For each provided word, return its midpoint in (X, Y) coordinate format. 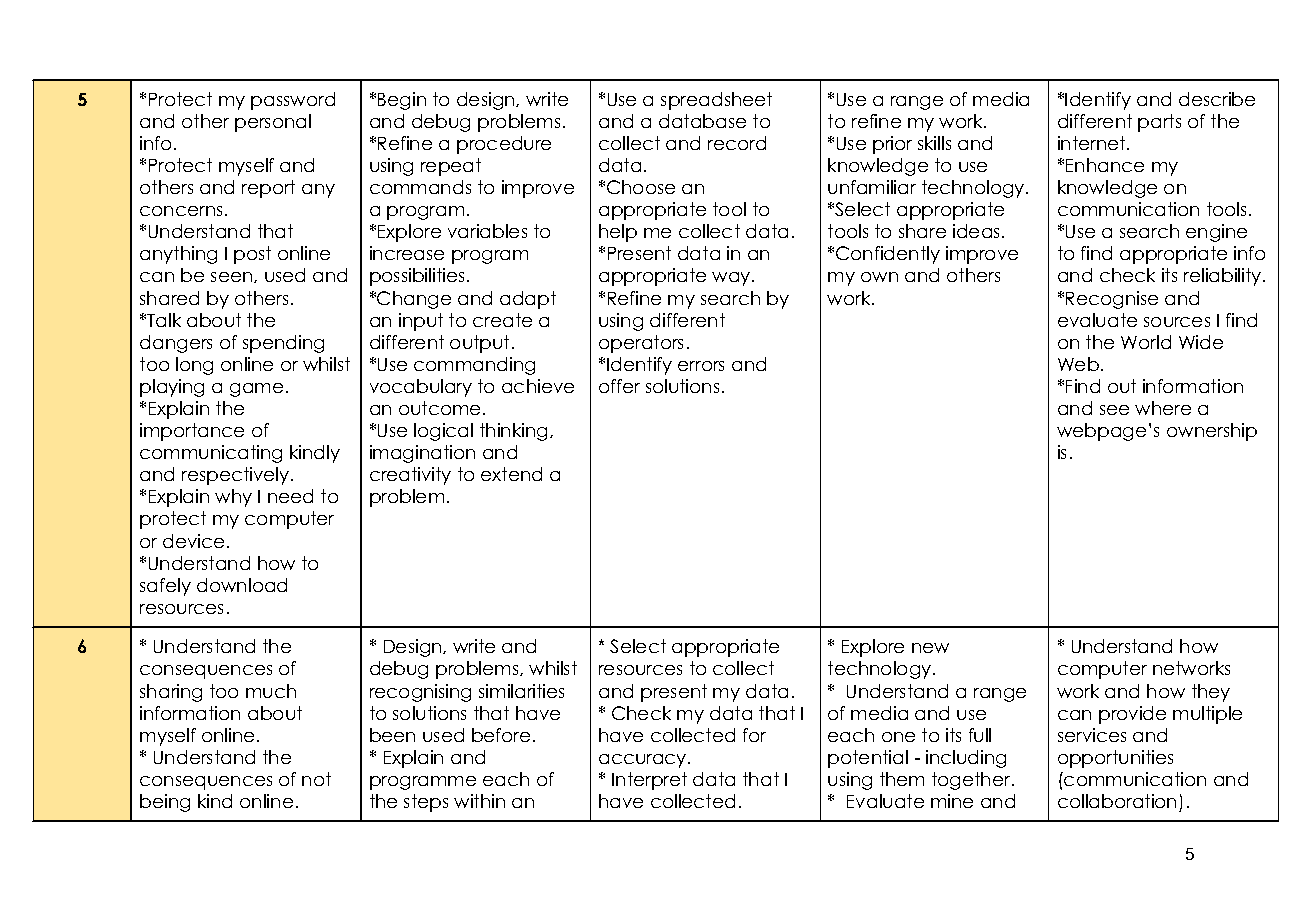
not (316, 779)
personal (273, 123)
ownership (1212, 432)
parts (1159, 123)
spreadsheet (716, 101)
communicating (211, 454)
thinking (513, 432)
